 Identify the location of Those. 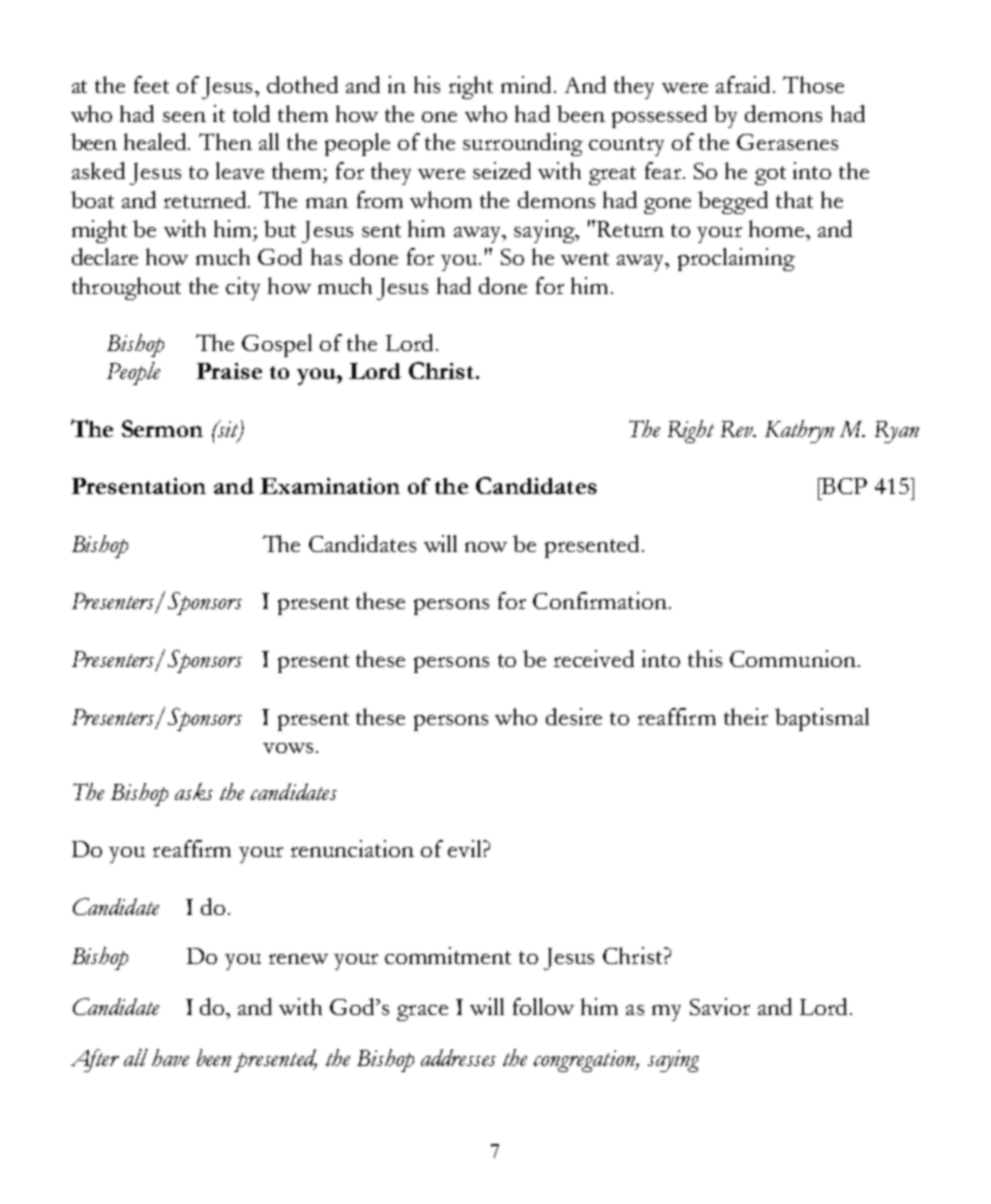
(813, 84).
